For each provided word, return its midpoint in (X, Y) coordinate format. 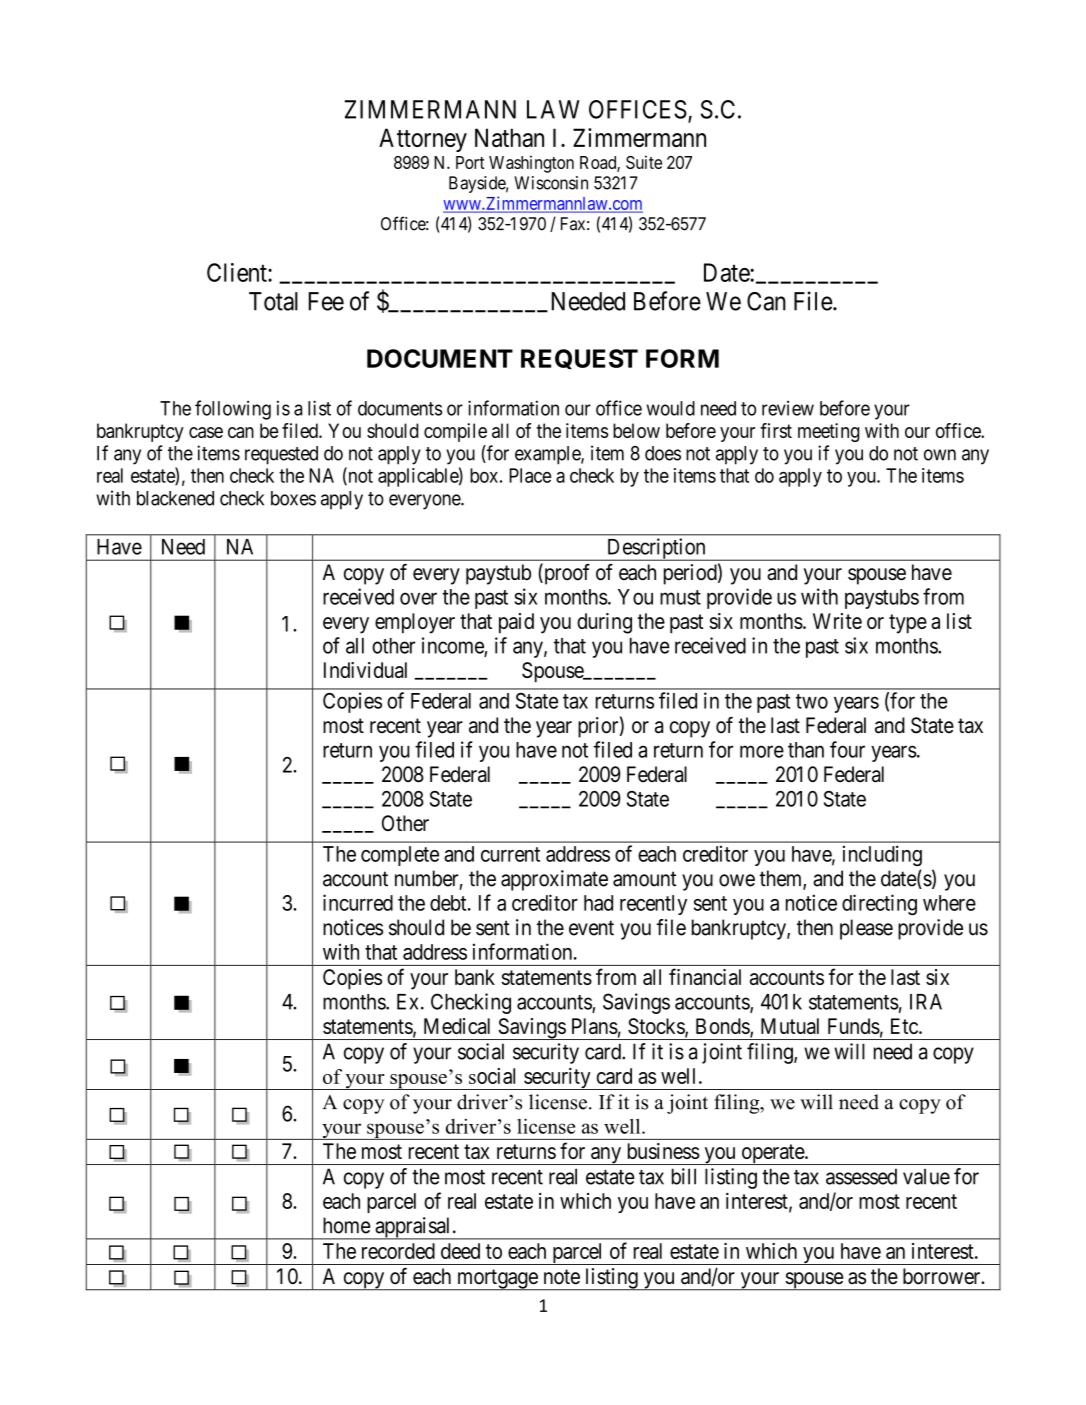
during (604, 623)
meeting (829, 432)
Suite (644, 162)
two (812, 701)
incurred (358, 902)
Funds (854, 1026)
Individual (365, 670)
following (233, 410)
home (347, 1225)
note (562, 1277)
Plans (595, 1026)
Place (530, 475)
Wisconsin (551, 183)
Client (238, 272)
